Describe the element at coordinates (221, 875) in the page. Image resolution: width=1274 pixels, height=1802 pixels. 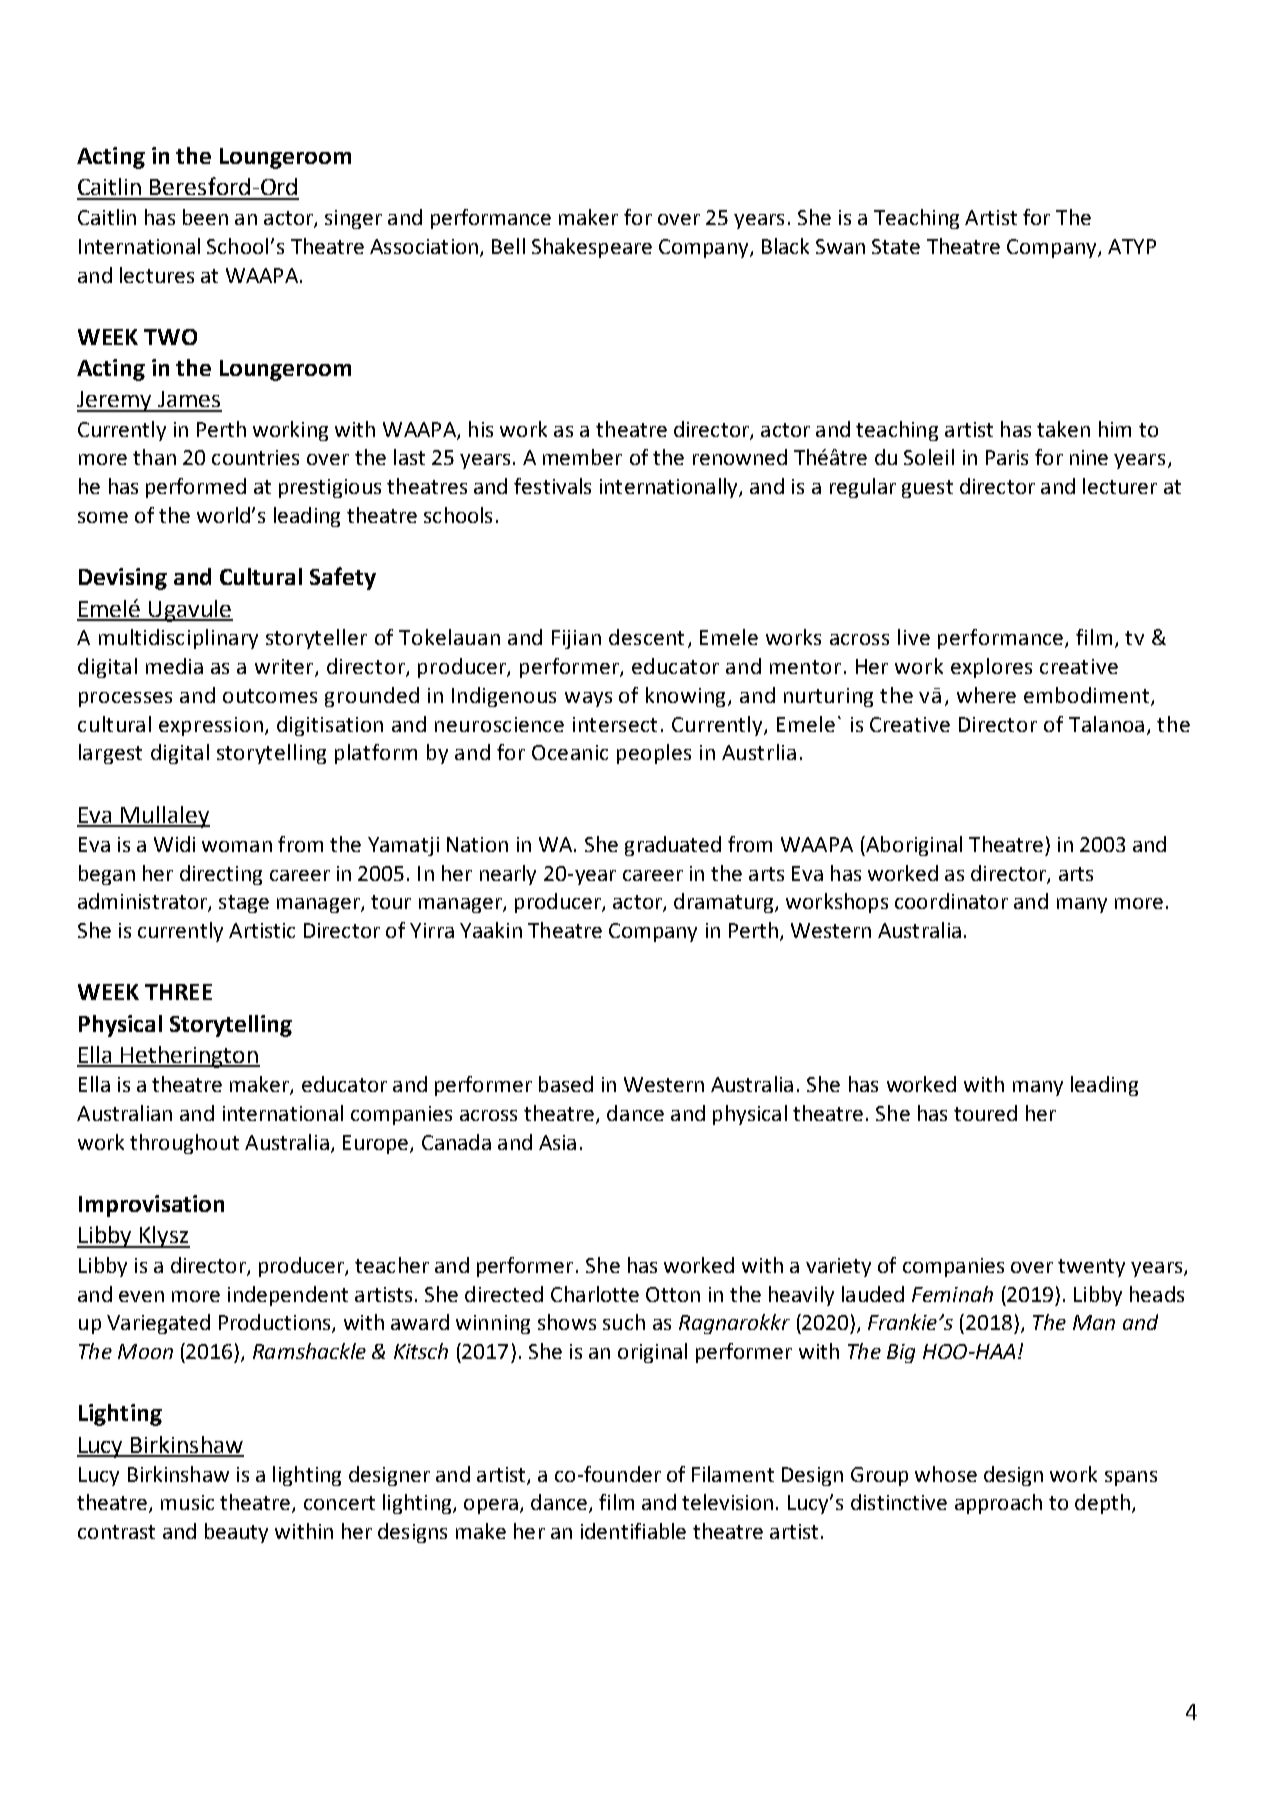
I see `directing` at that location.
